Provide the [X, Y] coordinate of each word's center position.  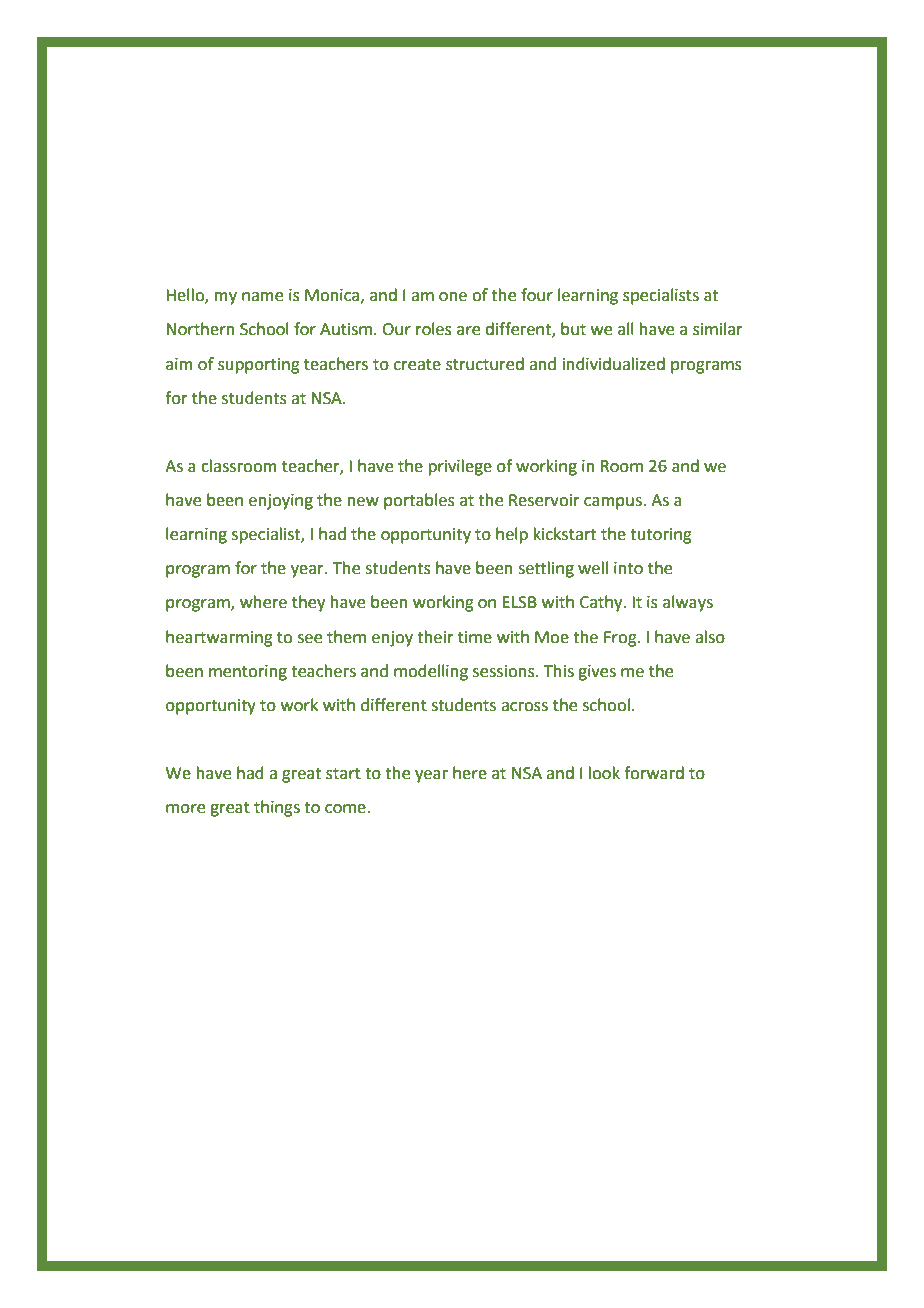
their [435, 637]
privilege [460, 467]
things [277, 808]
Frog [621, 639]
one [453, 297]
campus [614, 503]
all [626, 329]
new [363, 502]
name [262, 297]
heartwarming [219, 638]
